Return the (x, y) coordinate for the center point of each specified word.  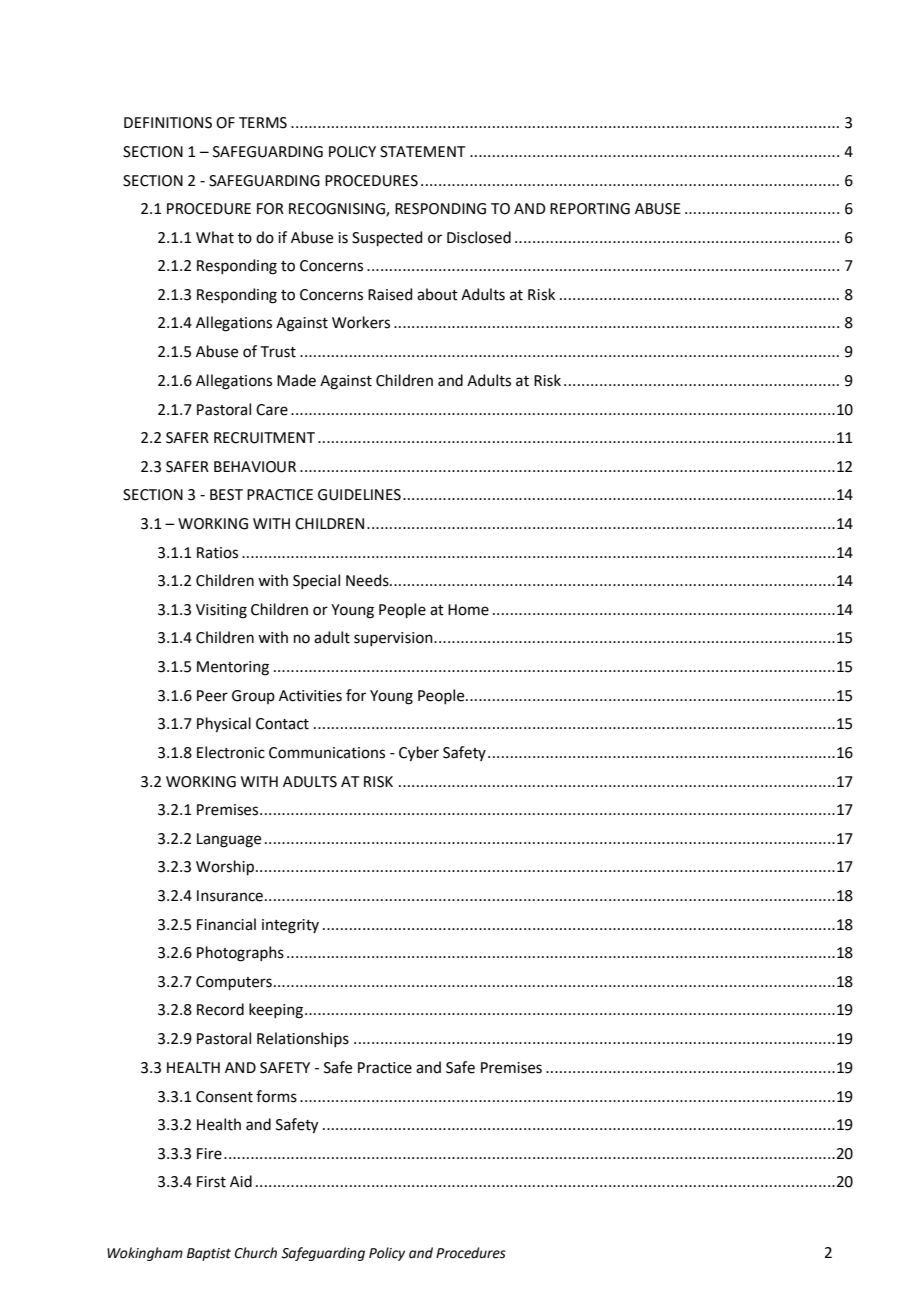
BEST (226, 495)
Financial (226, 924)
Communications (327, 753)
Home (468, 610)
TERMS (263, 123)
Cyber (419, 754)
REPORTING (590, 209)
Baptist (209, 1254)
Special (316, 581)
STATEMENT (423, 152)
